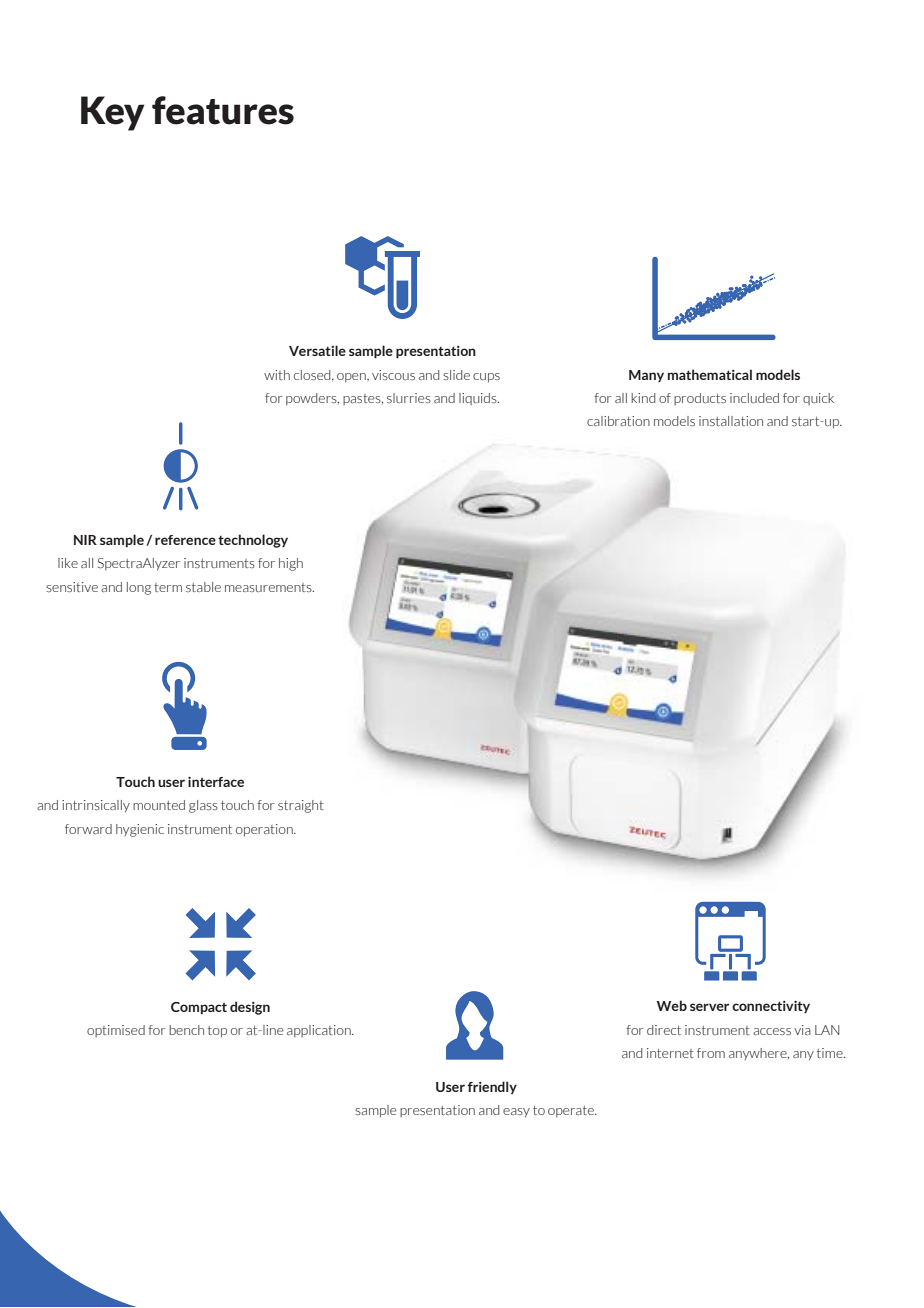  Describe the element at coordinates (113, 113) in the document. I see `Key` at that location.
